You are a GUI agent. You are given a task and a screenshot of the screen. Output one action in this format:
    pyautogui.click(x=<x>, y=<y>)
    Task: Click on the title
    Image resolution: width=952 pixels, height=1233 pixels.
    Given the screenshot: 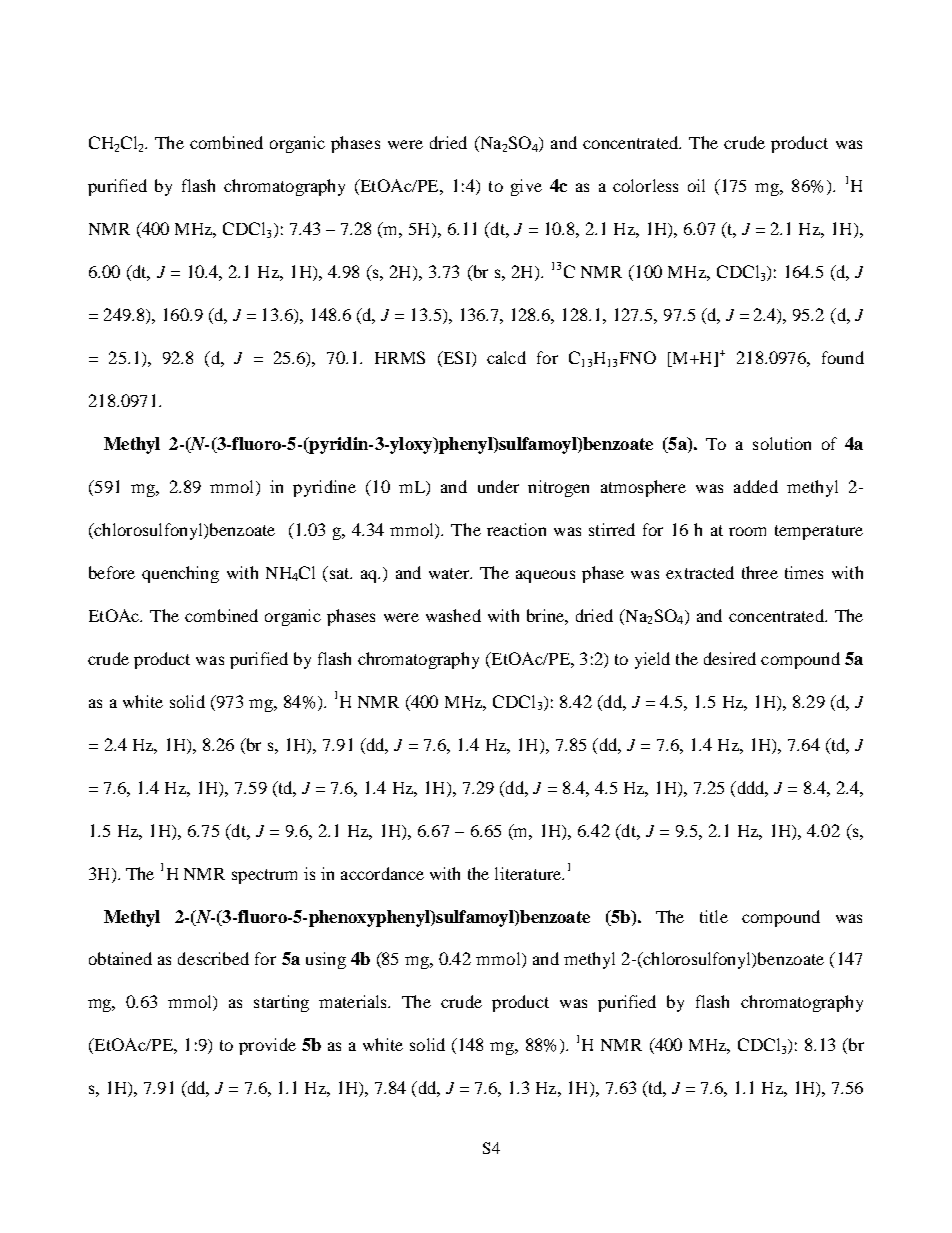 What is the action you would take?
    pyautogui.click(x=714, y=916)
